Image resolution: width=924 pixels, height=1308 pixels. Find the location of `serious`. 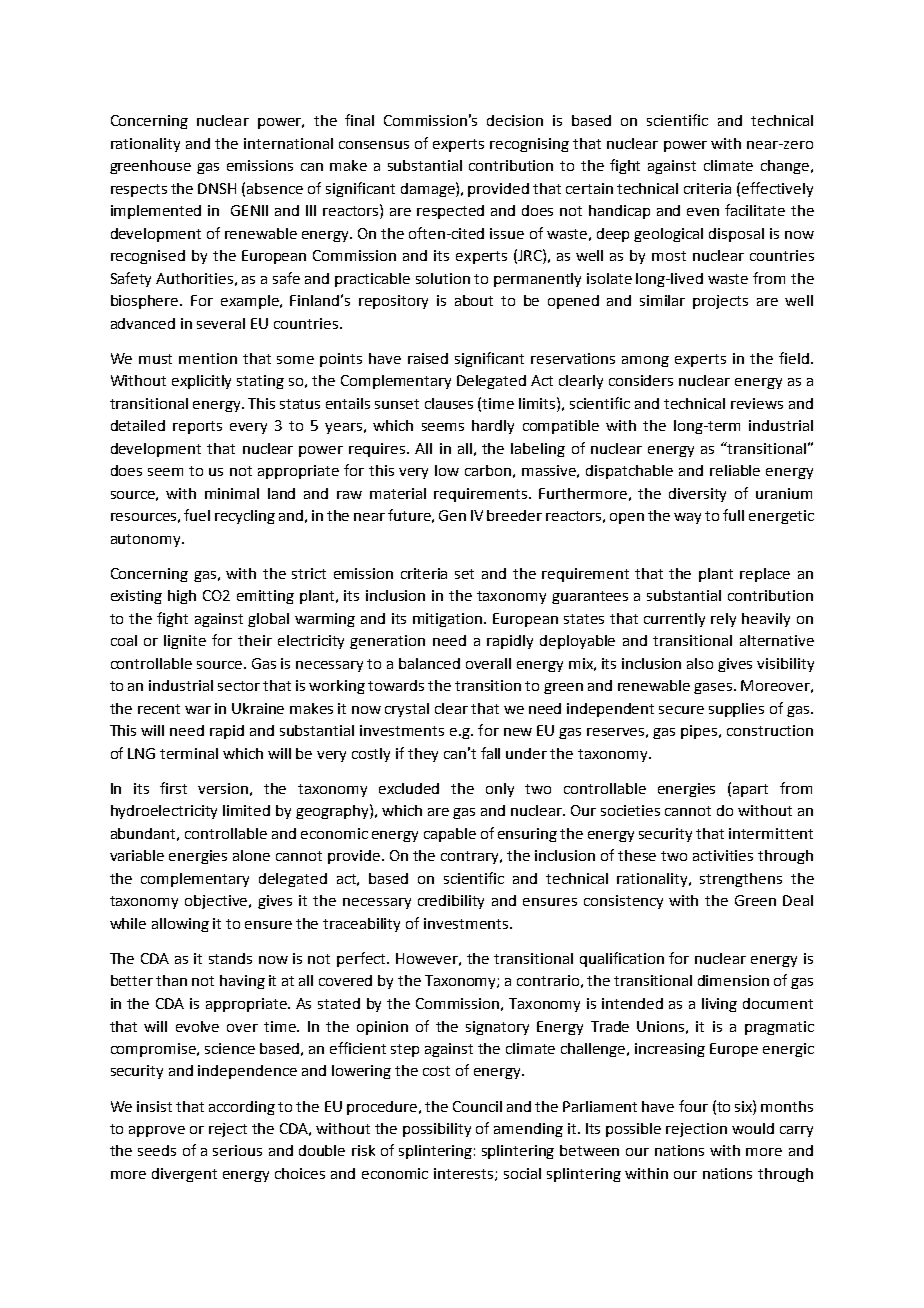

serious is located at coordinates (237, 1150).
